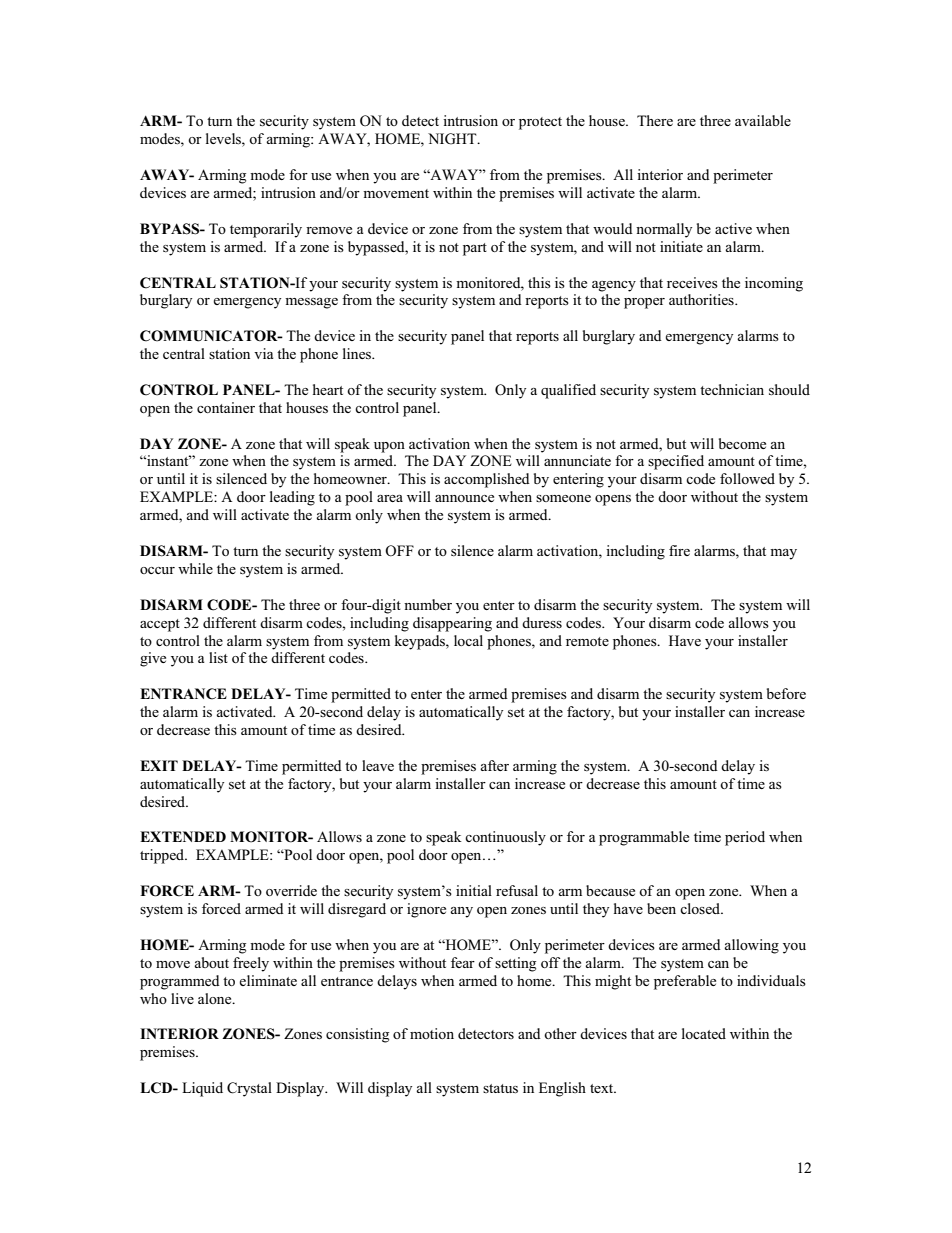  What do you see at coordinates (763, 120) in the page?
I see `available` at bounding box center [763, 120].
